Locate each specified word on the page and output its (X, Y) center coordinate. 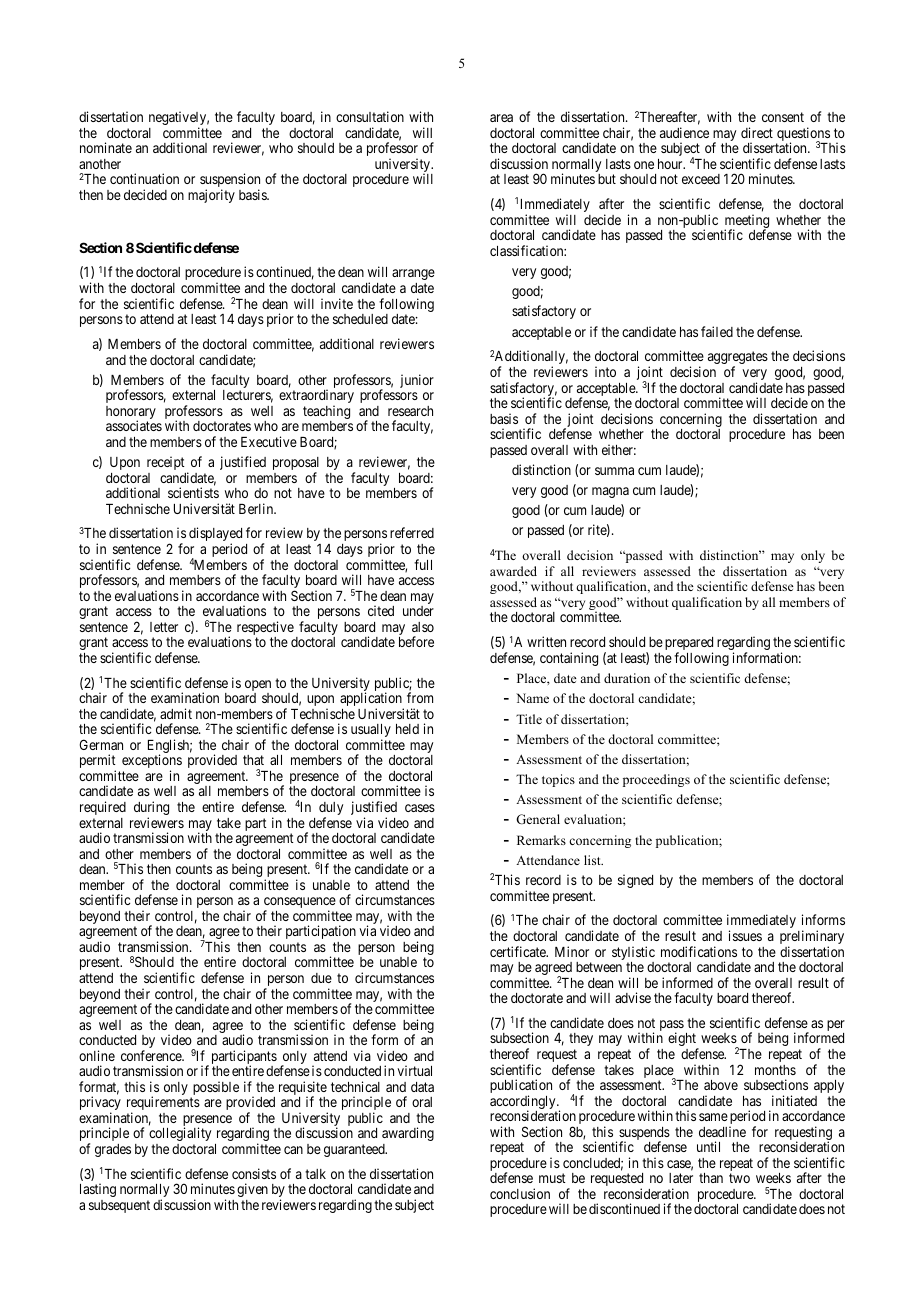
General (538, 819)
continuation (144, 178)
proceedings (656, 780)
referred (412, 532)
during (151, 809)
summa (614, 471)
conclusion (520, 1193)
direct (757, 132)
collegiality (180, 1134)
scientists (193, 492)
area (501, 118)
